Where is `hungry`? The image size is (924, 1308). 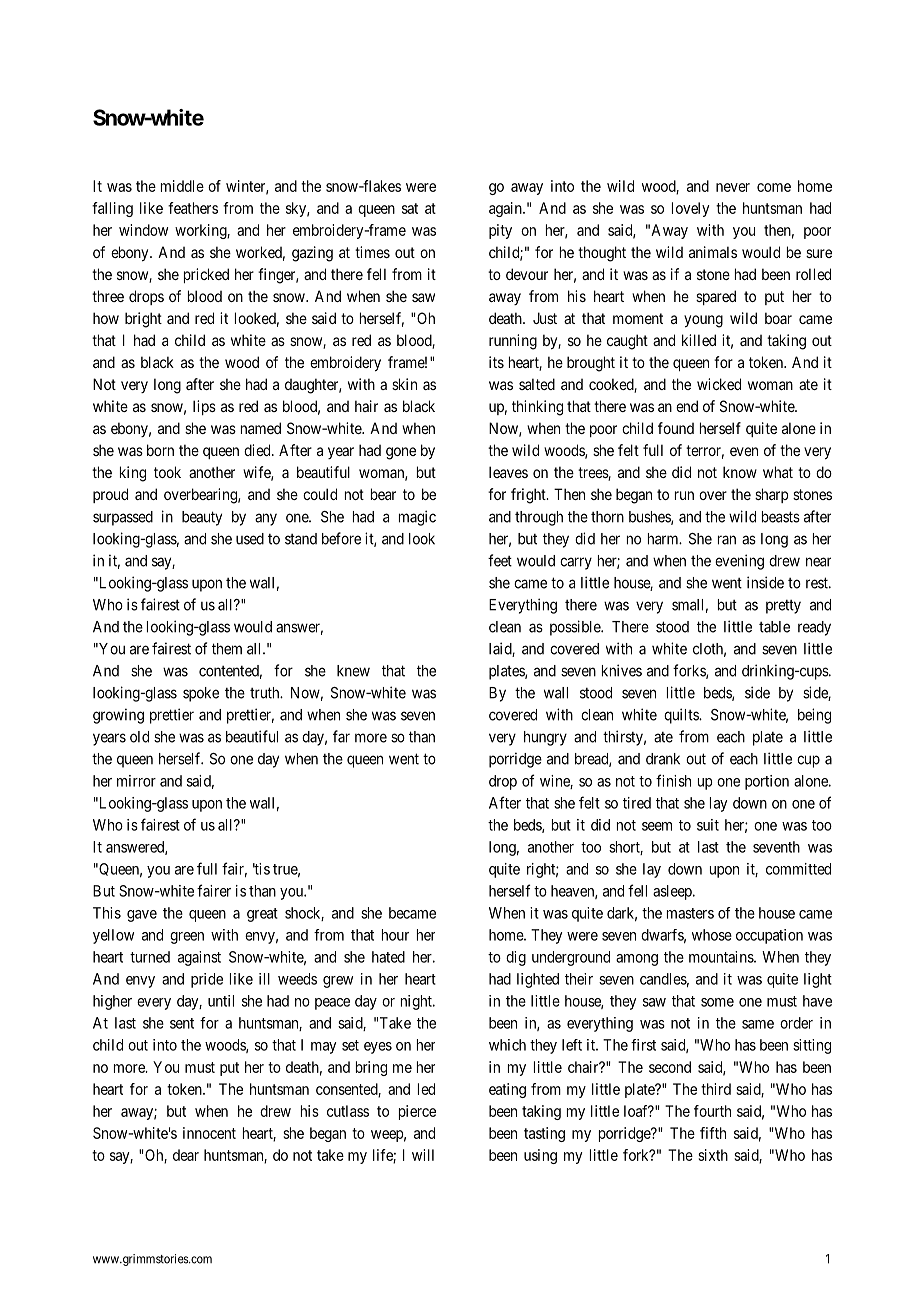 hungry is located at coordinates (545, 738).
